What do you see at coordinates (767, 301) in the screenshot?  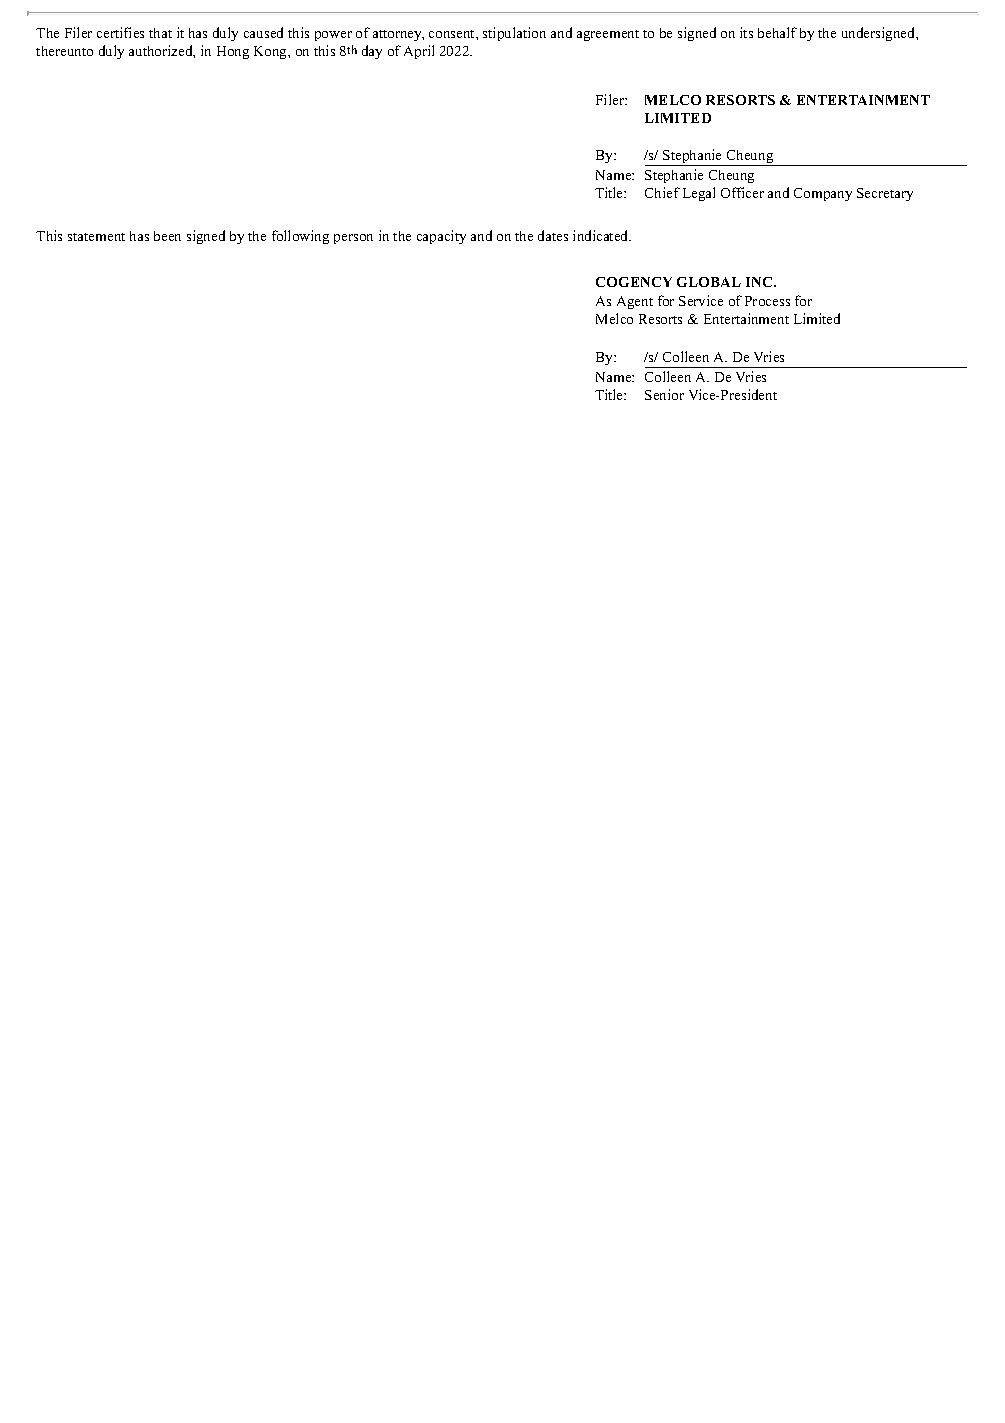 I see `Process` at bounding box center [767, 301].
